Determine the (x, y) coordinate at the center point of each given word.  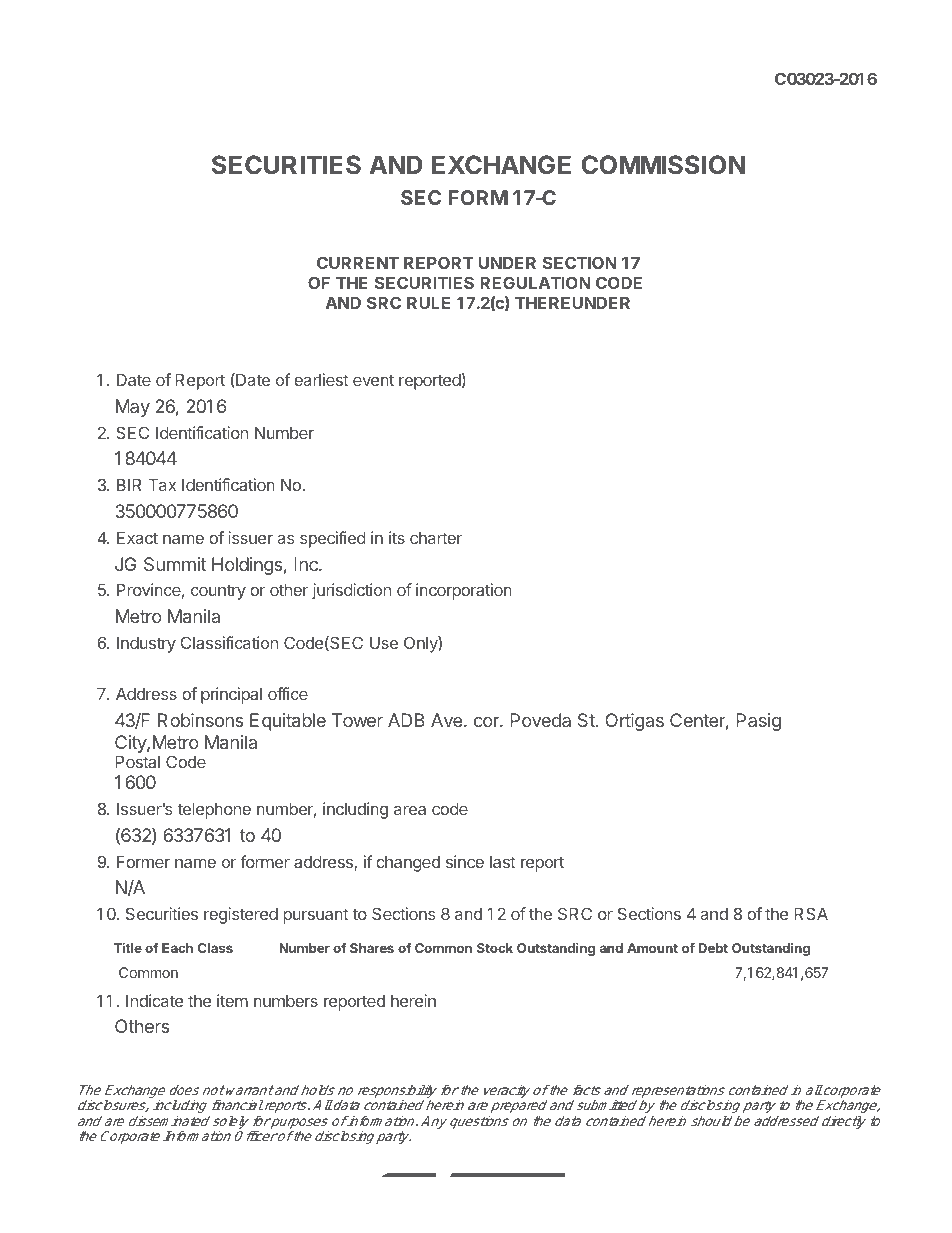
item (232, 1000)
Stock (495, 948)
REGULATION (535, 282)
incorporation (464, 591)
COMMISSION (663, 164)
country (218, 592)
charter (436, 538)
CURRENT (358, 262)
